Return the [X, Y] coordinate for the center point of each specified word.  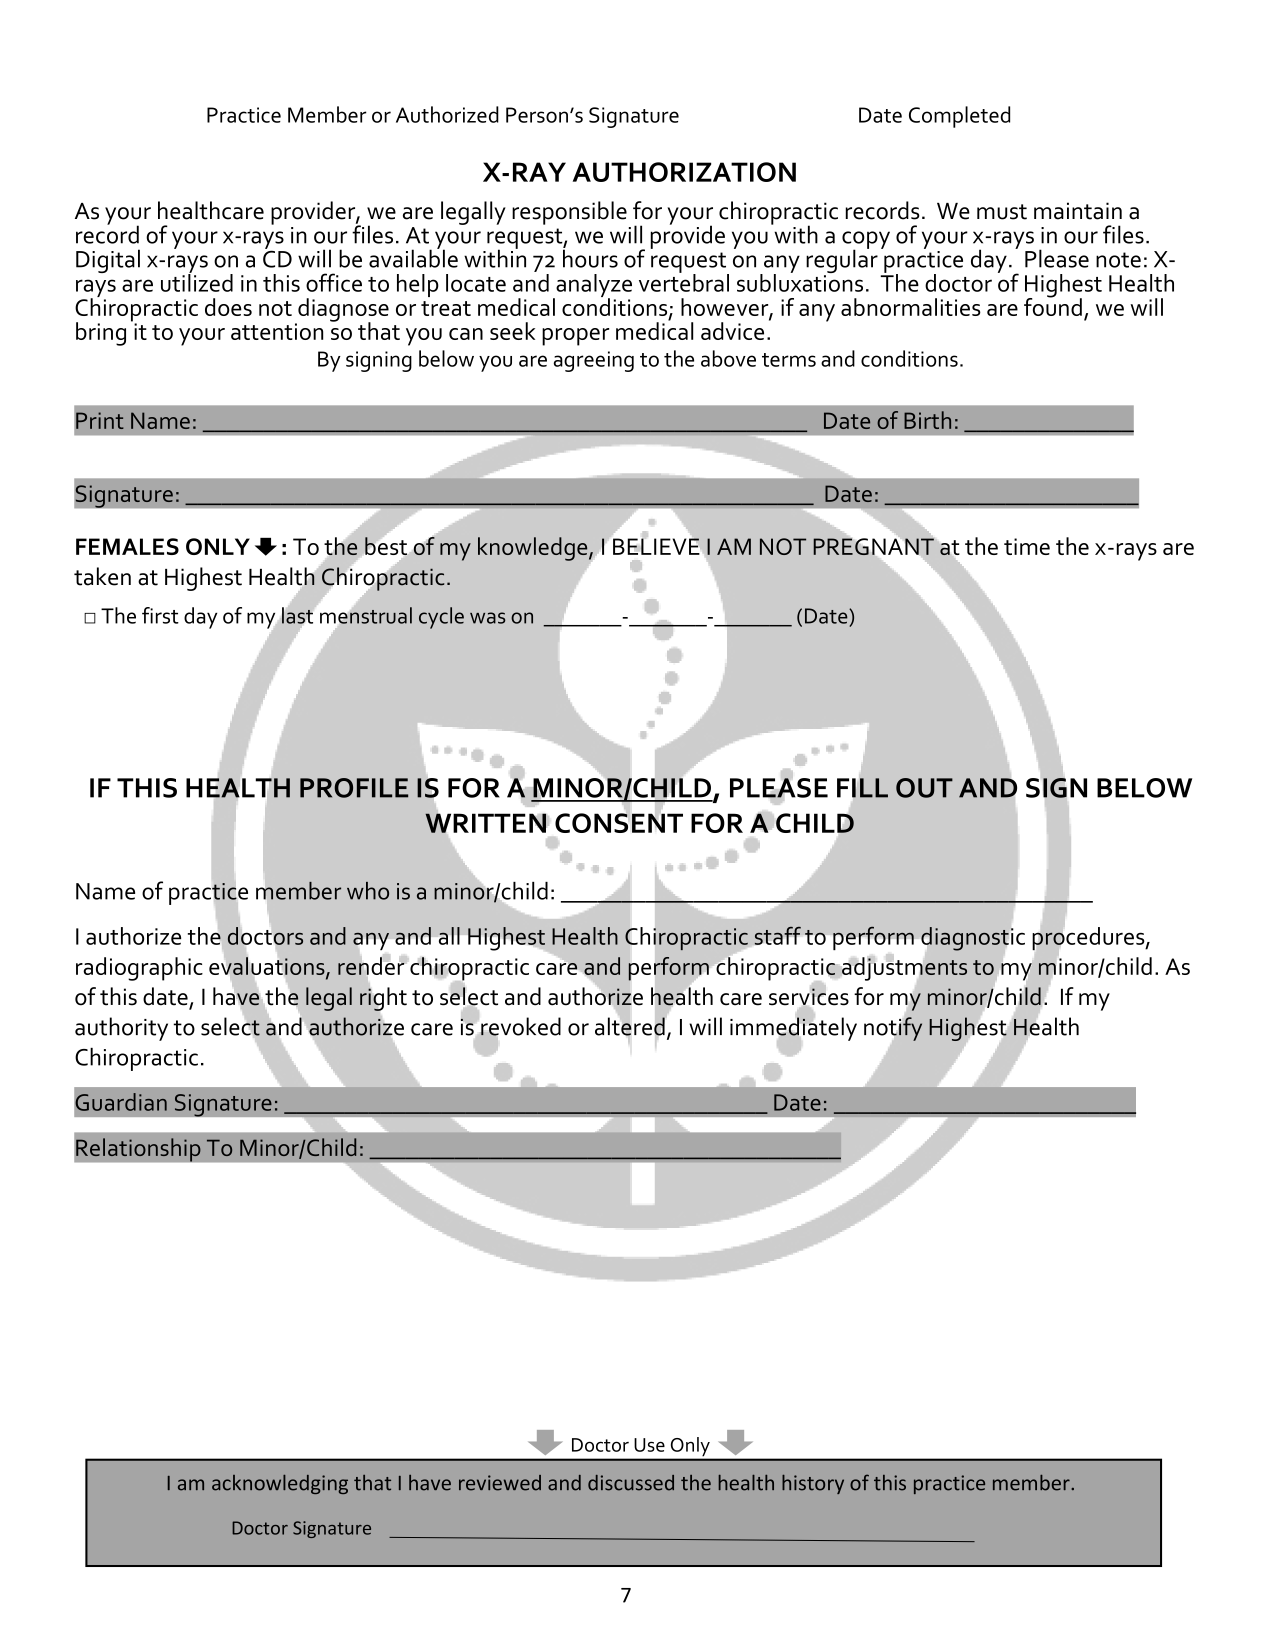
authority [121, 1029]
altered [631, 1026]
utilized [197, 282]
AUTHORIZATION [684, 172]
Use [649, 1445]
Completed [959, 117]
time [1027, 546]
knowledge [534, 549]
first [160, 615]
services [809, 997]
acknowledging [280, 1484]
